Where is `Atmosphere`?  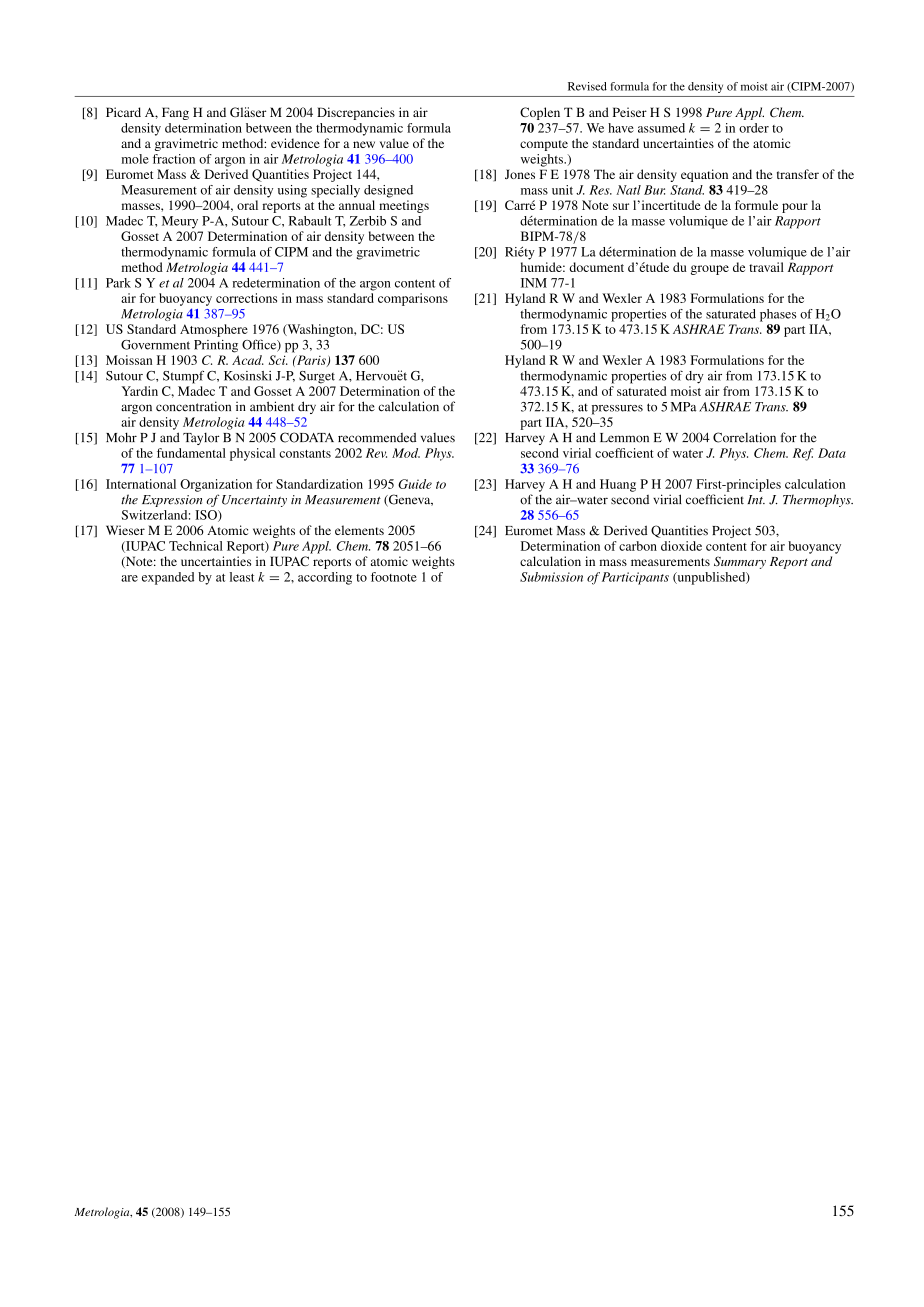 Atmosphere is located at coordinates (214, 330).
